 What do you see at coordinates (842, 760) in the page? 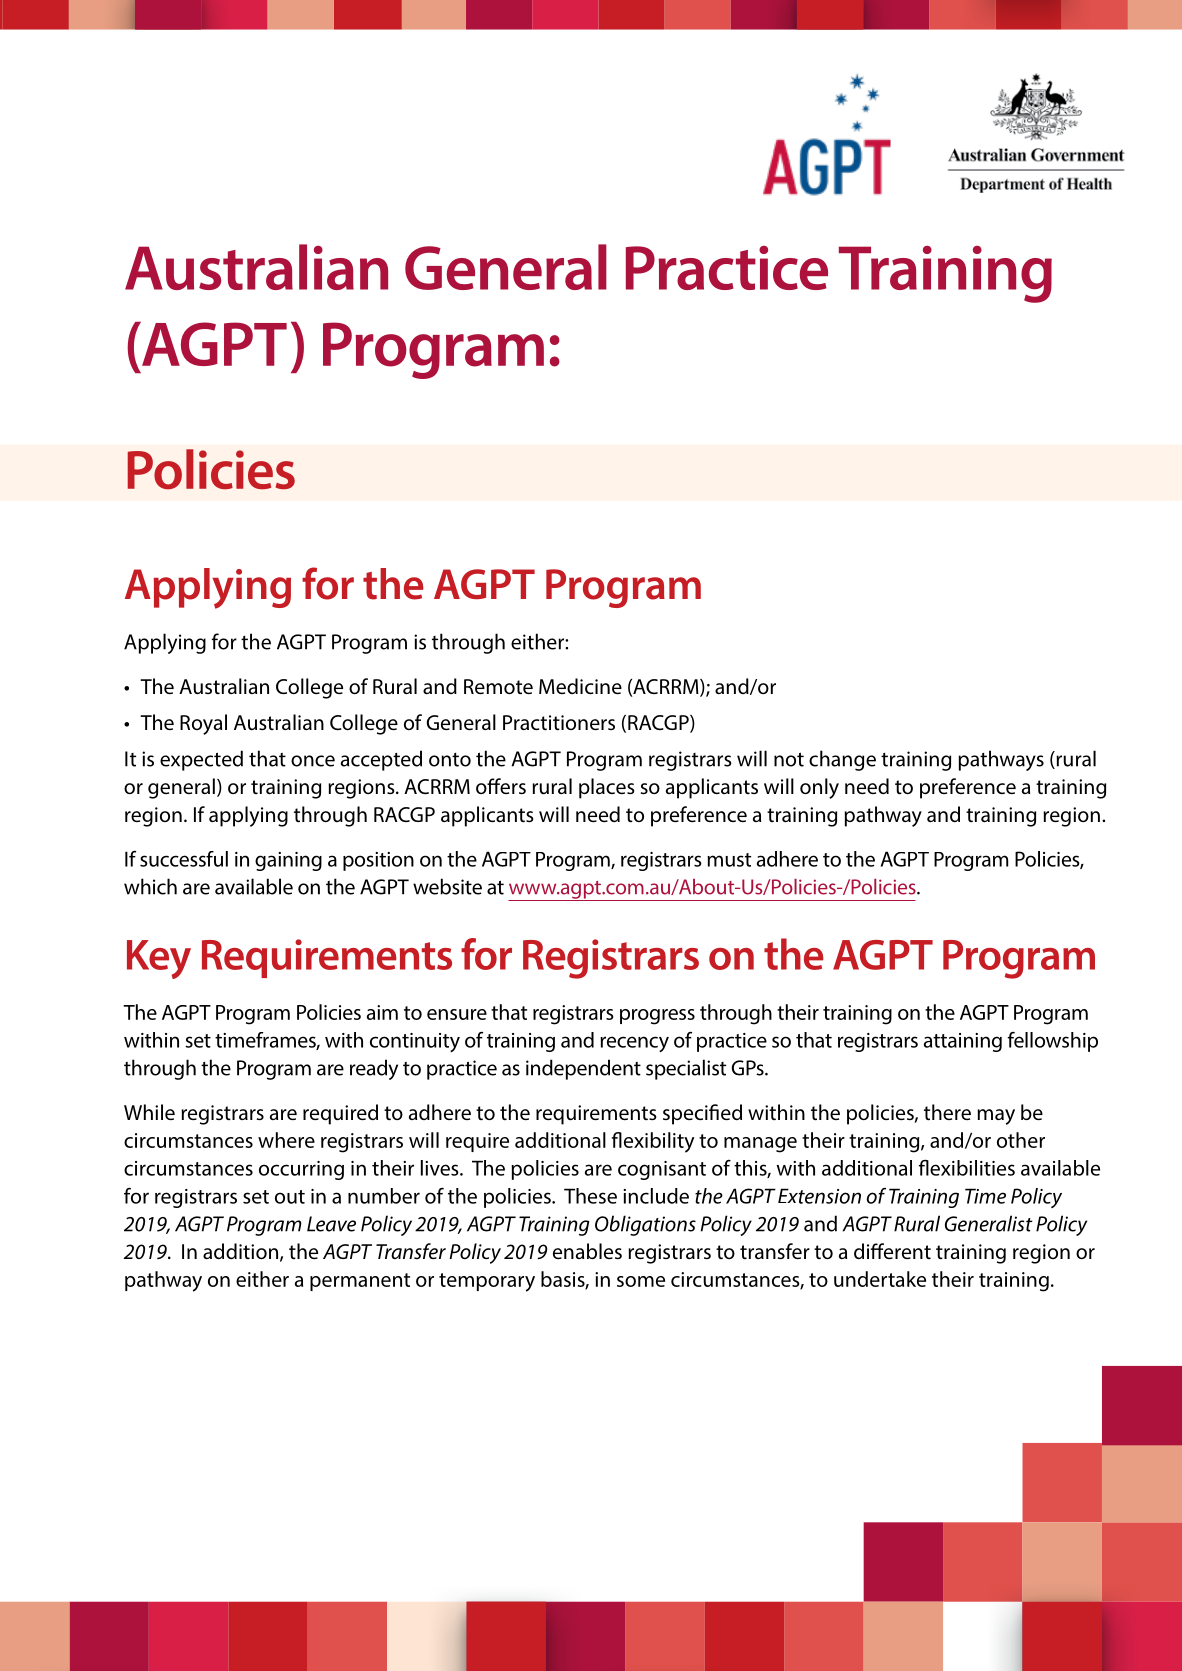
I see `change` at bounding box center [842, 760].
